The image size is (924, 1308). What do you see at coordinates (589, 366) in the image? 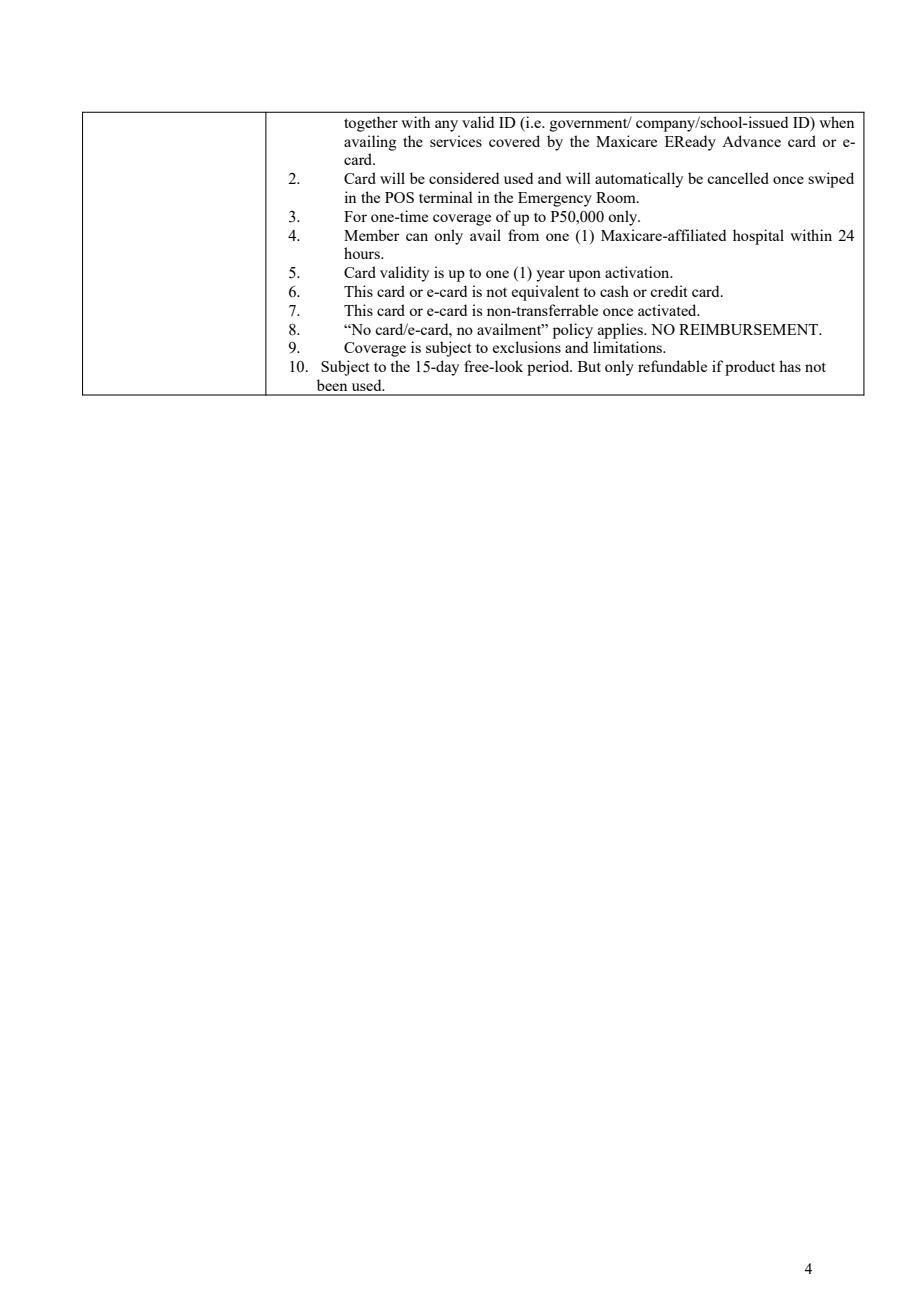
I see `But` at bounding box center [589, 366].
